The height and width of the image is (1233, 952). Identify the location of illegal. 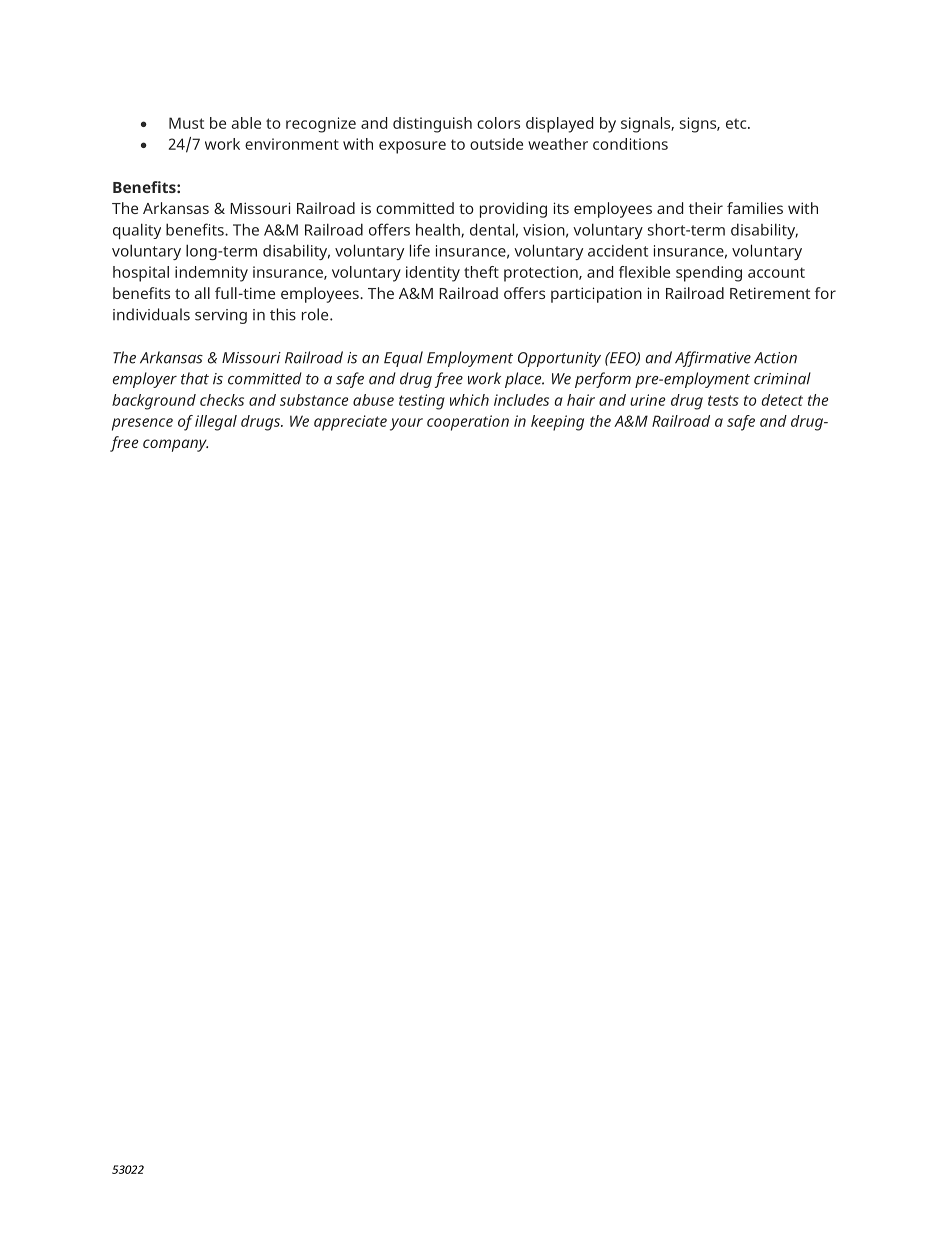
(216, 423).
